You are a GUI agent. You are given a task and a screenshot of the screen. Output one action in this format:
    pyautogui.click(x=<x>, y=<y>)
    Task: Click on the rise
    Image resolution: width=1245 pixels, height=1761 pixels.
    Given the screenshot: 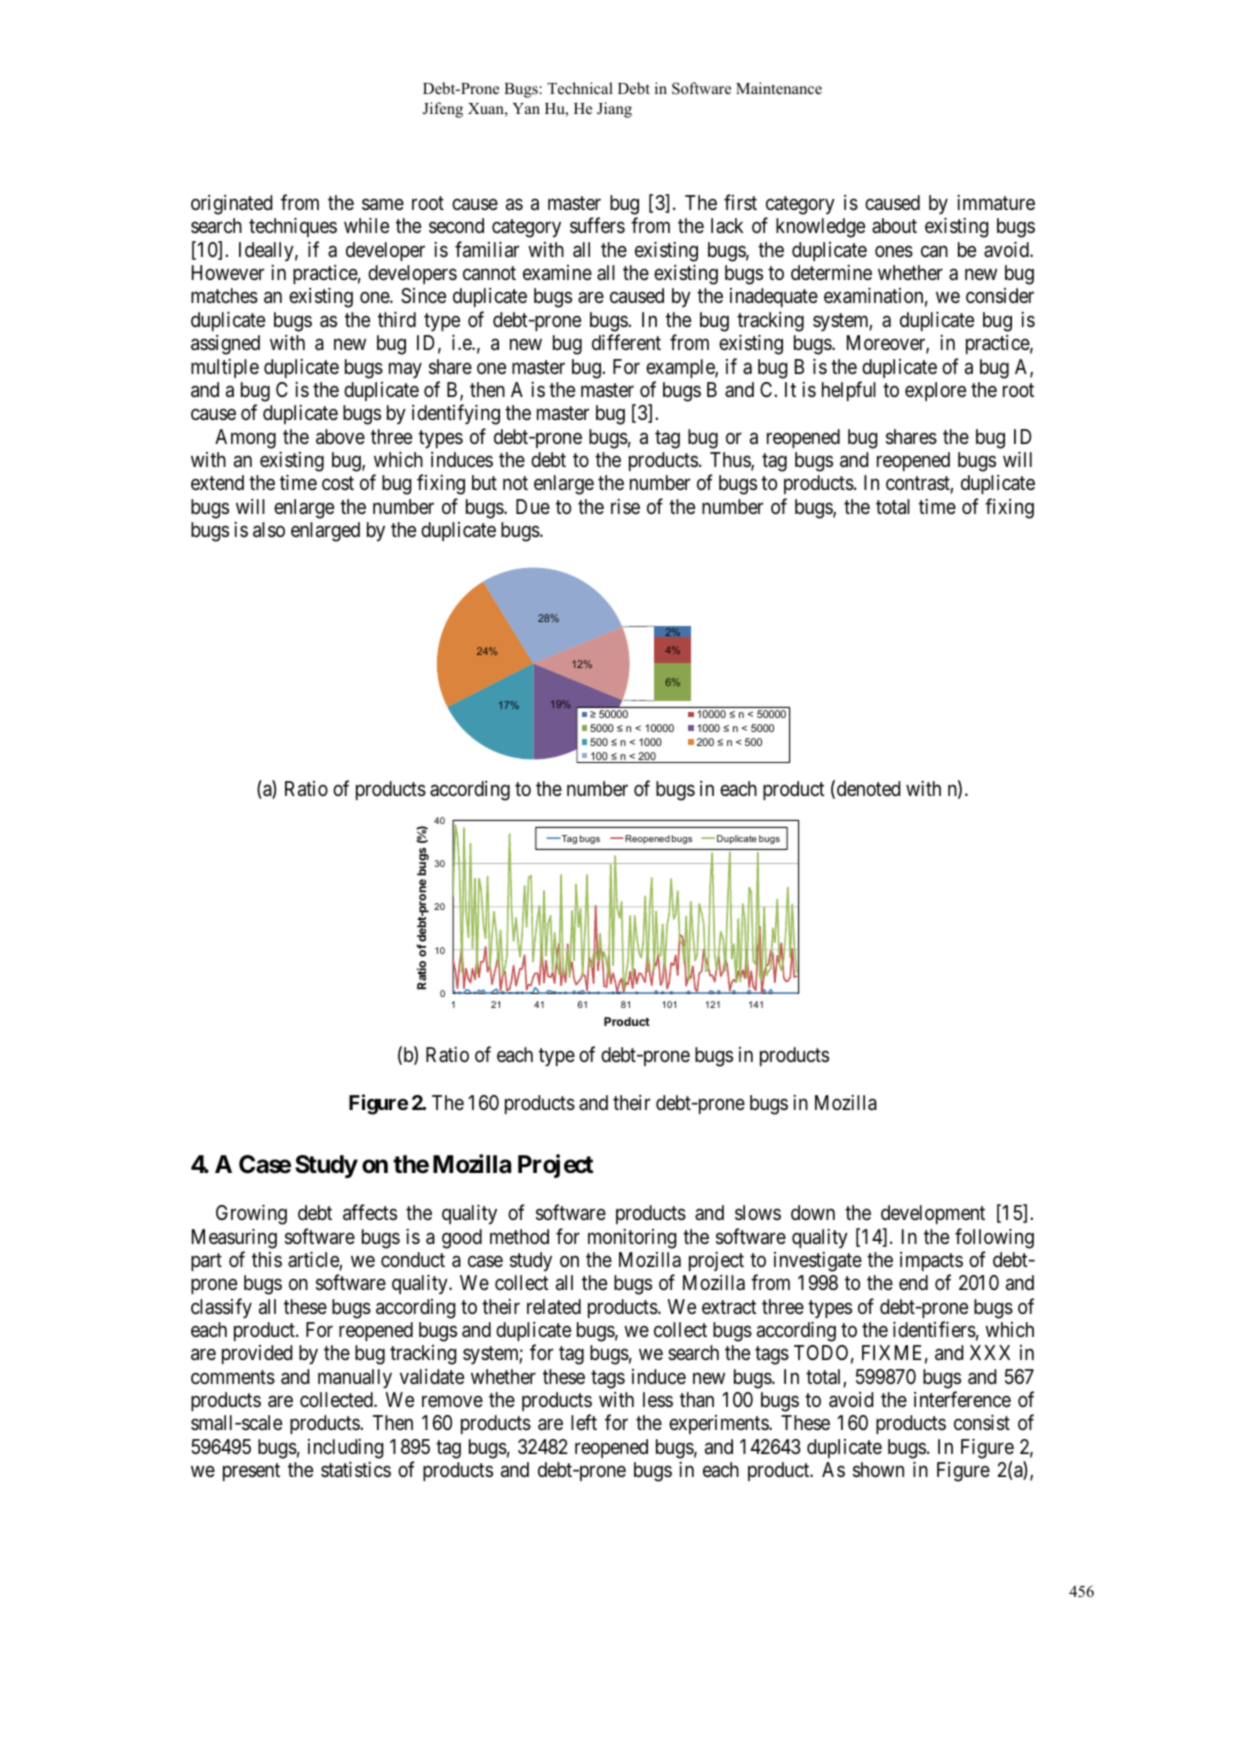 What is the action you would take?
    pyautogui.click(x=625, y=506)
